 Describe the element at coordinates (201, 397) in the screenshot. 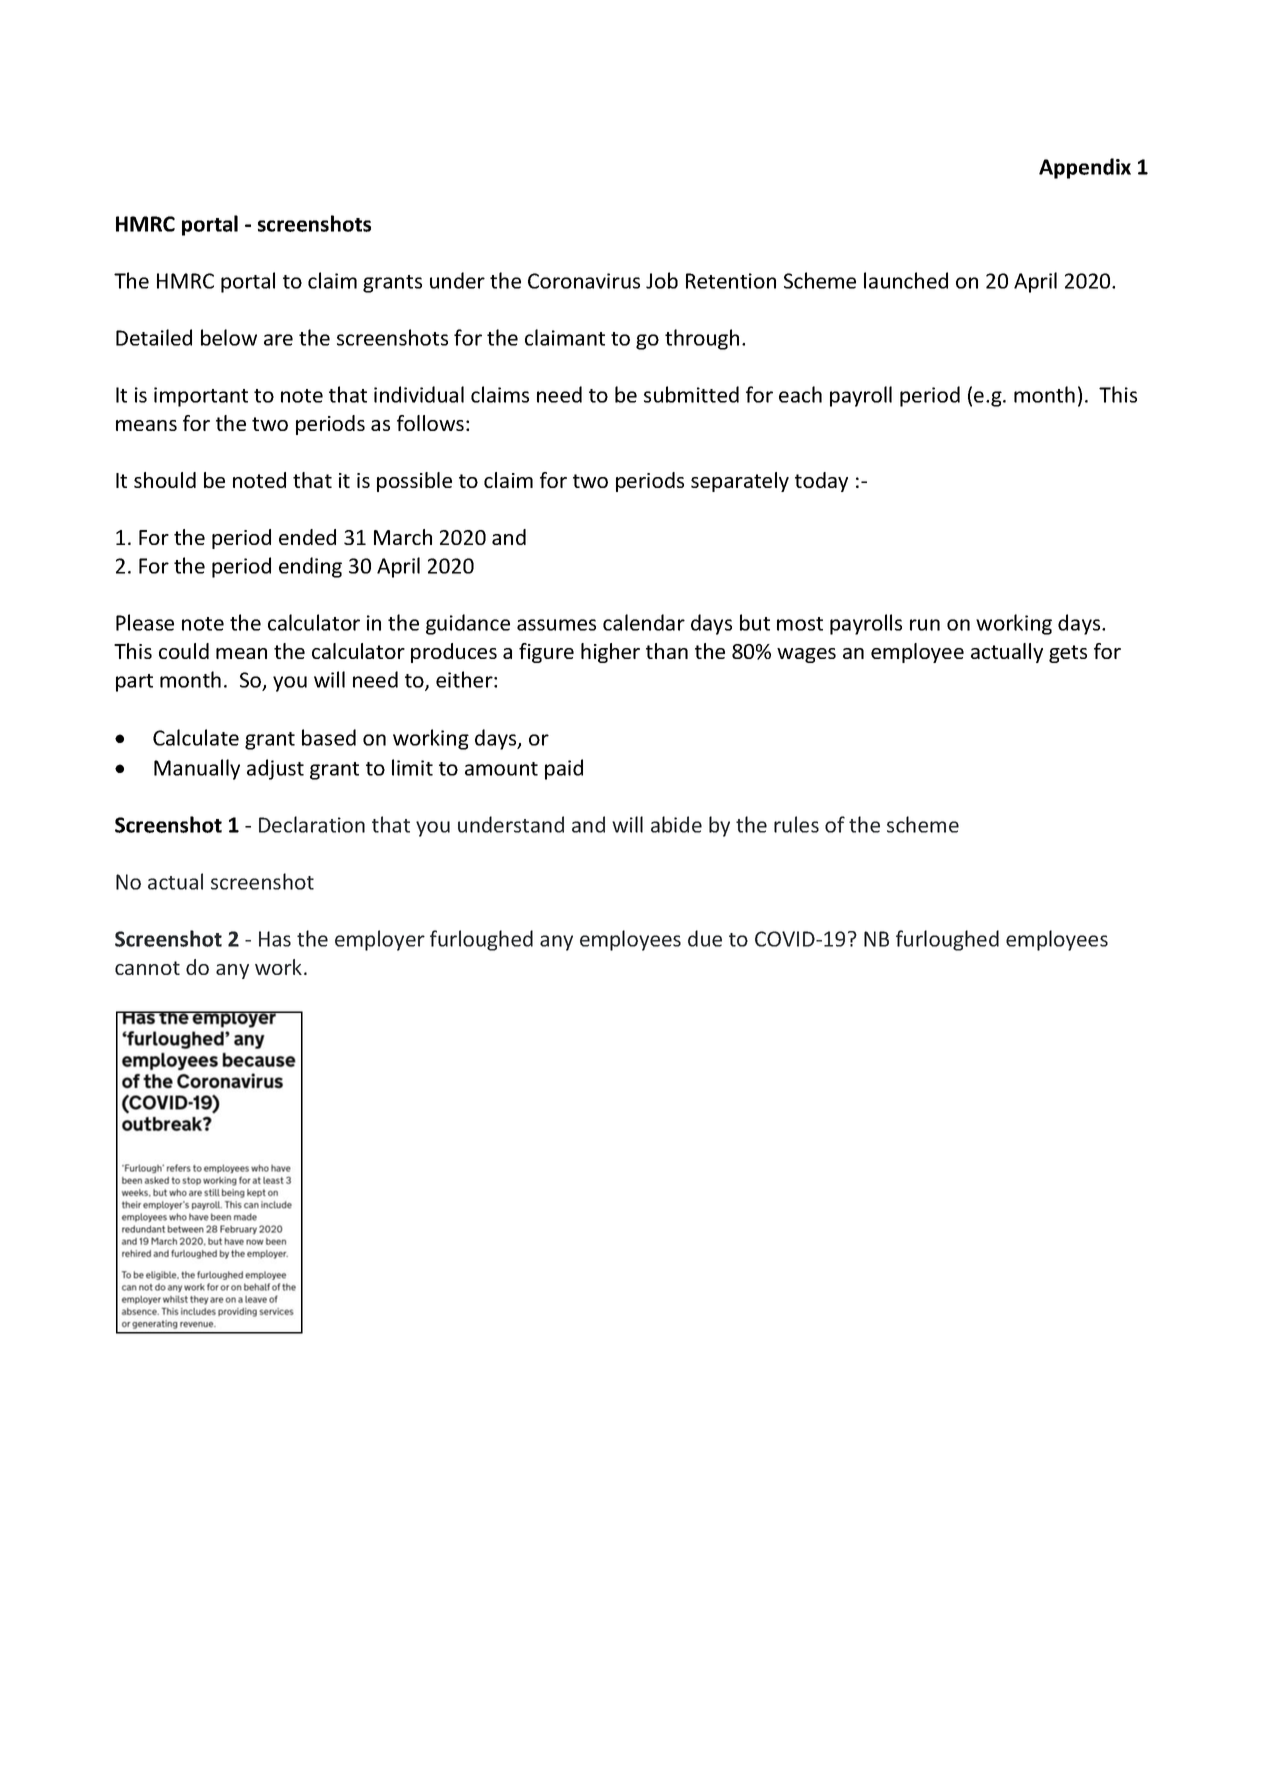

I see `important` at that location.
